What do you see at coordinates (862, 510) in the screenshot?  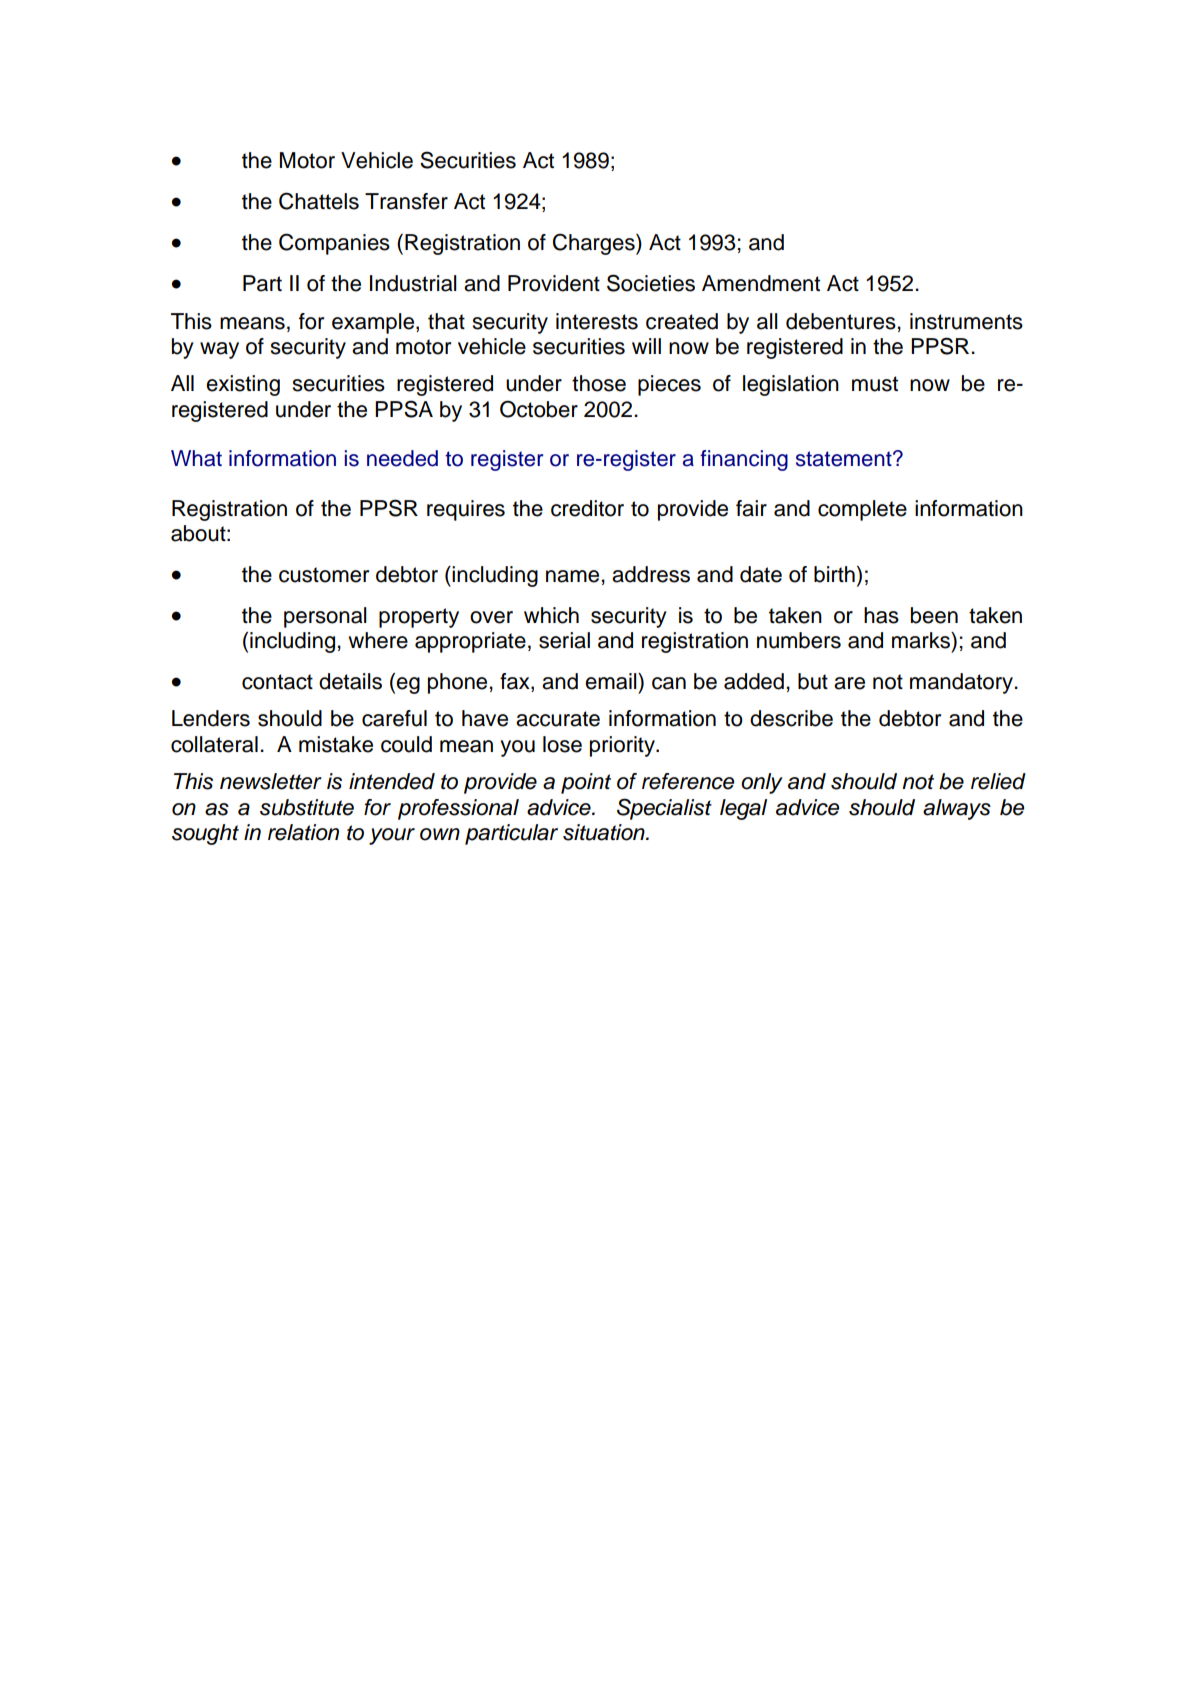 I see `complete` at bounding box center [862, 510].
